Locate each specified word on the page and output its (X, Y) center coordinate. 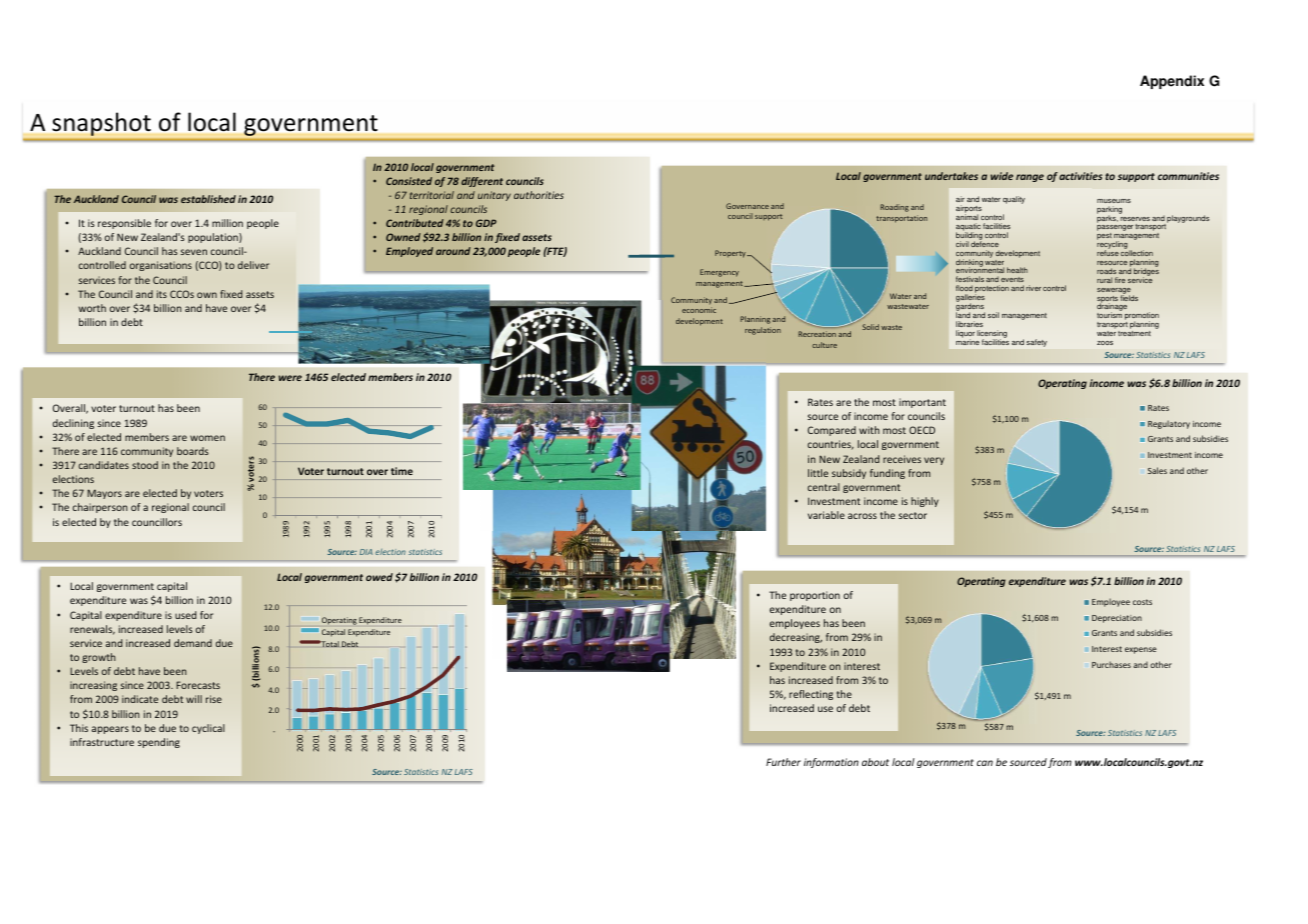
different (482, 182)
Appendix (1172, 82)
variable (826, 515)
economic (699, 310)
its (162, 294)
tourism (1109, 315)
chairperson (100, 508)
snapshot (101, 124)
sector (913, 515)
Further (783, 762)
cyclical (208, 729)
